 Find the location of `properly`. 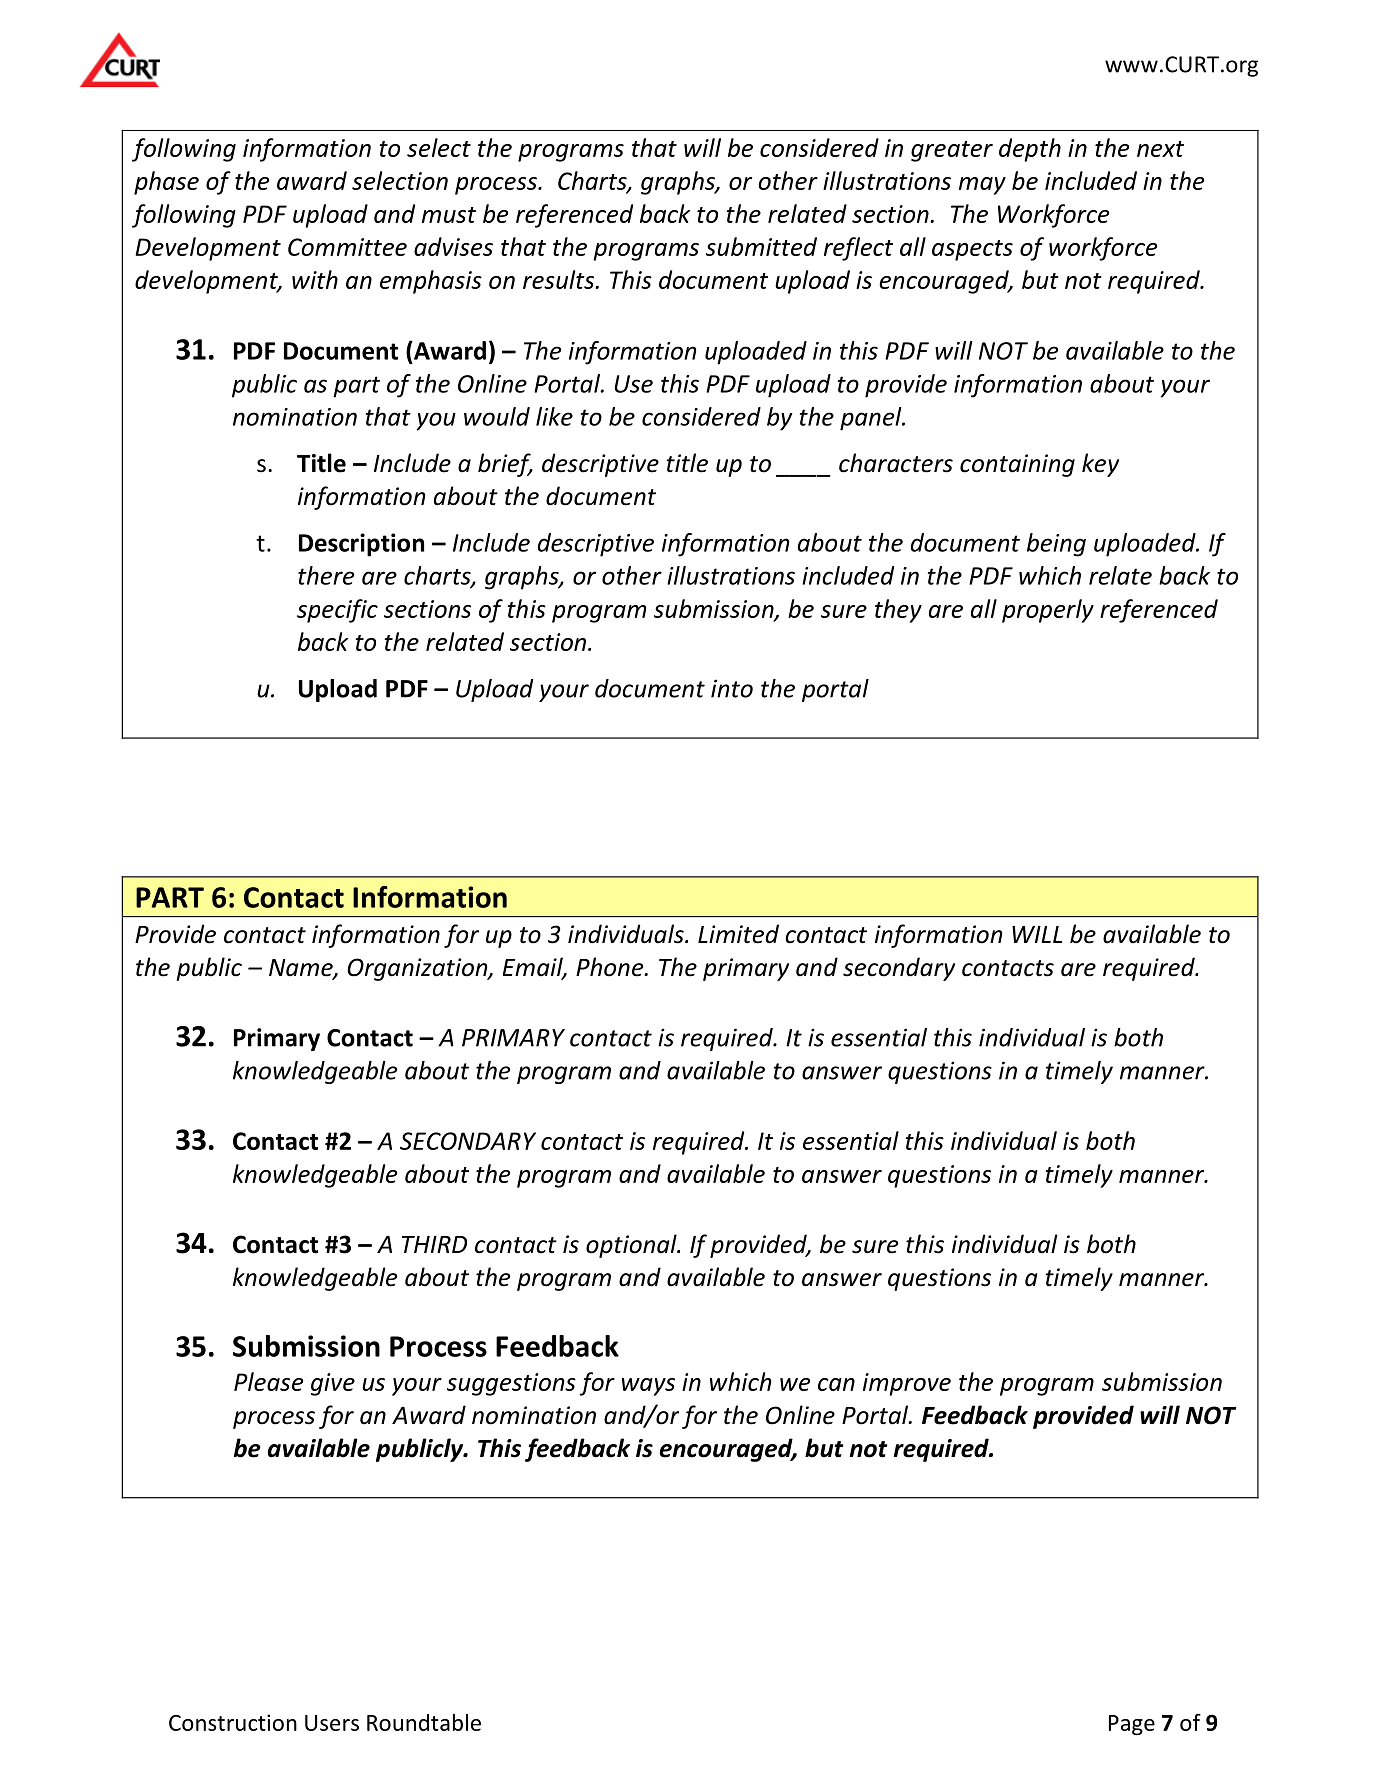

properly is located at coordinates (1048, 611).
